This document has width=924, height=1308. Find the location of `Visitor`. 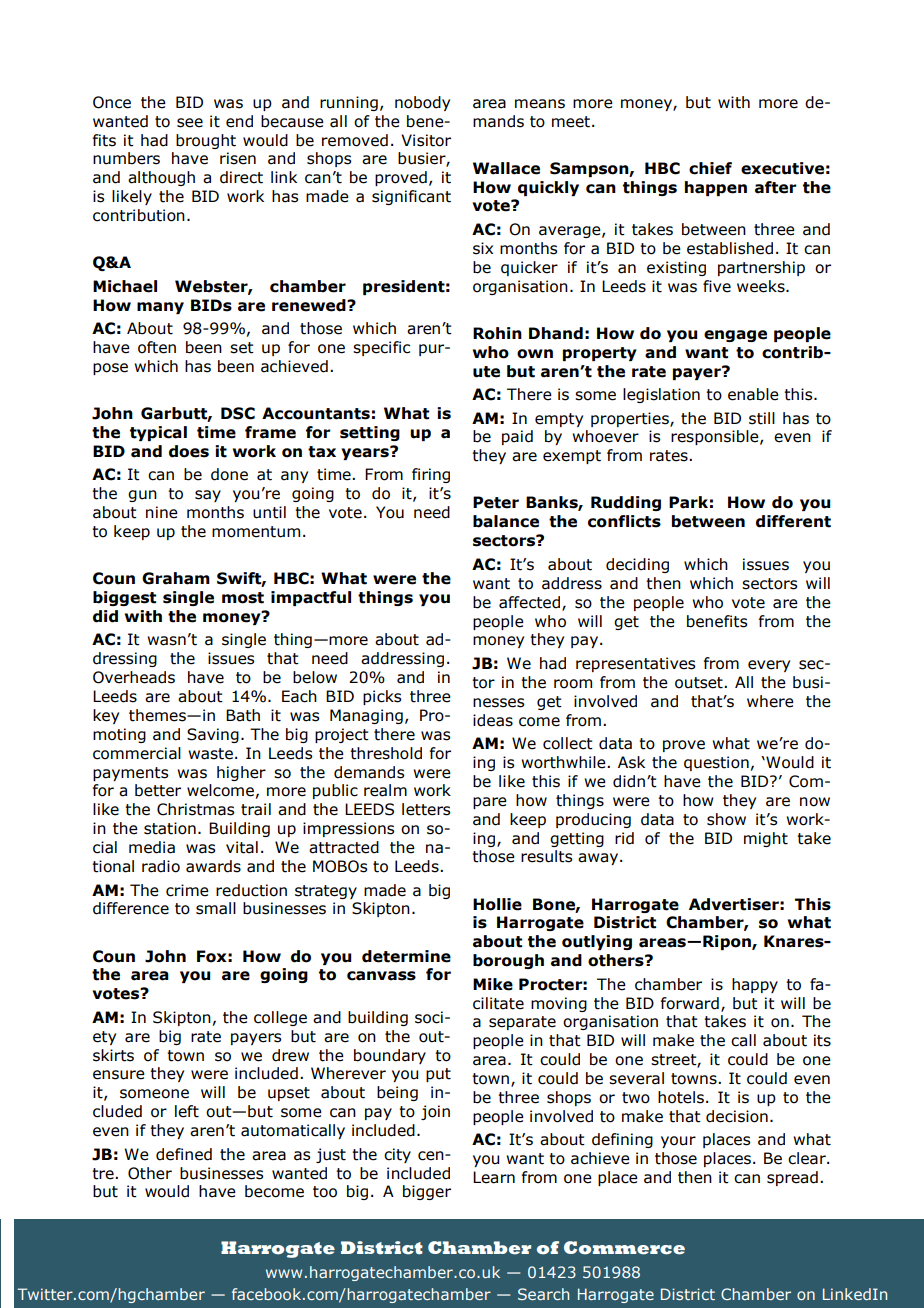

Visitor is located at coordinates (426, 140).
